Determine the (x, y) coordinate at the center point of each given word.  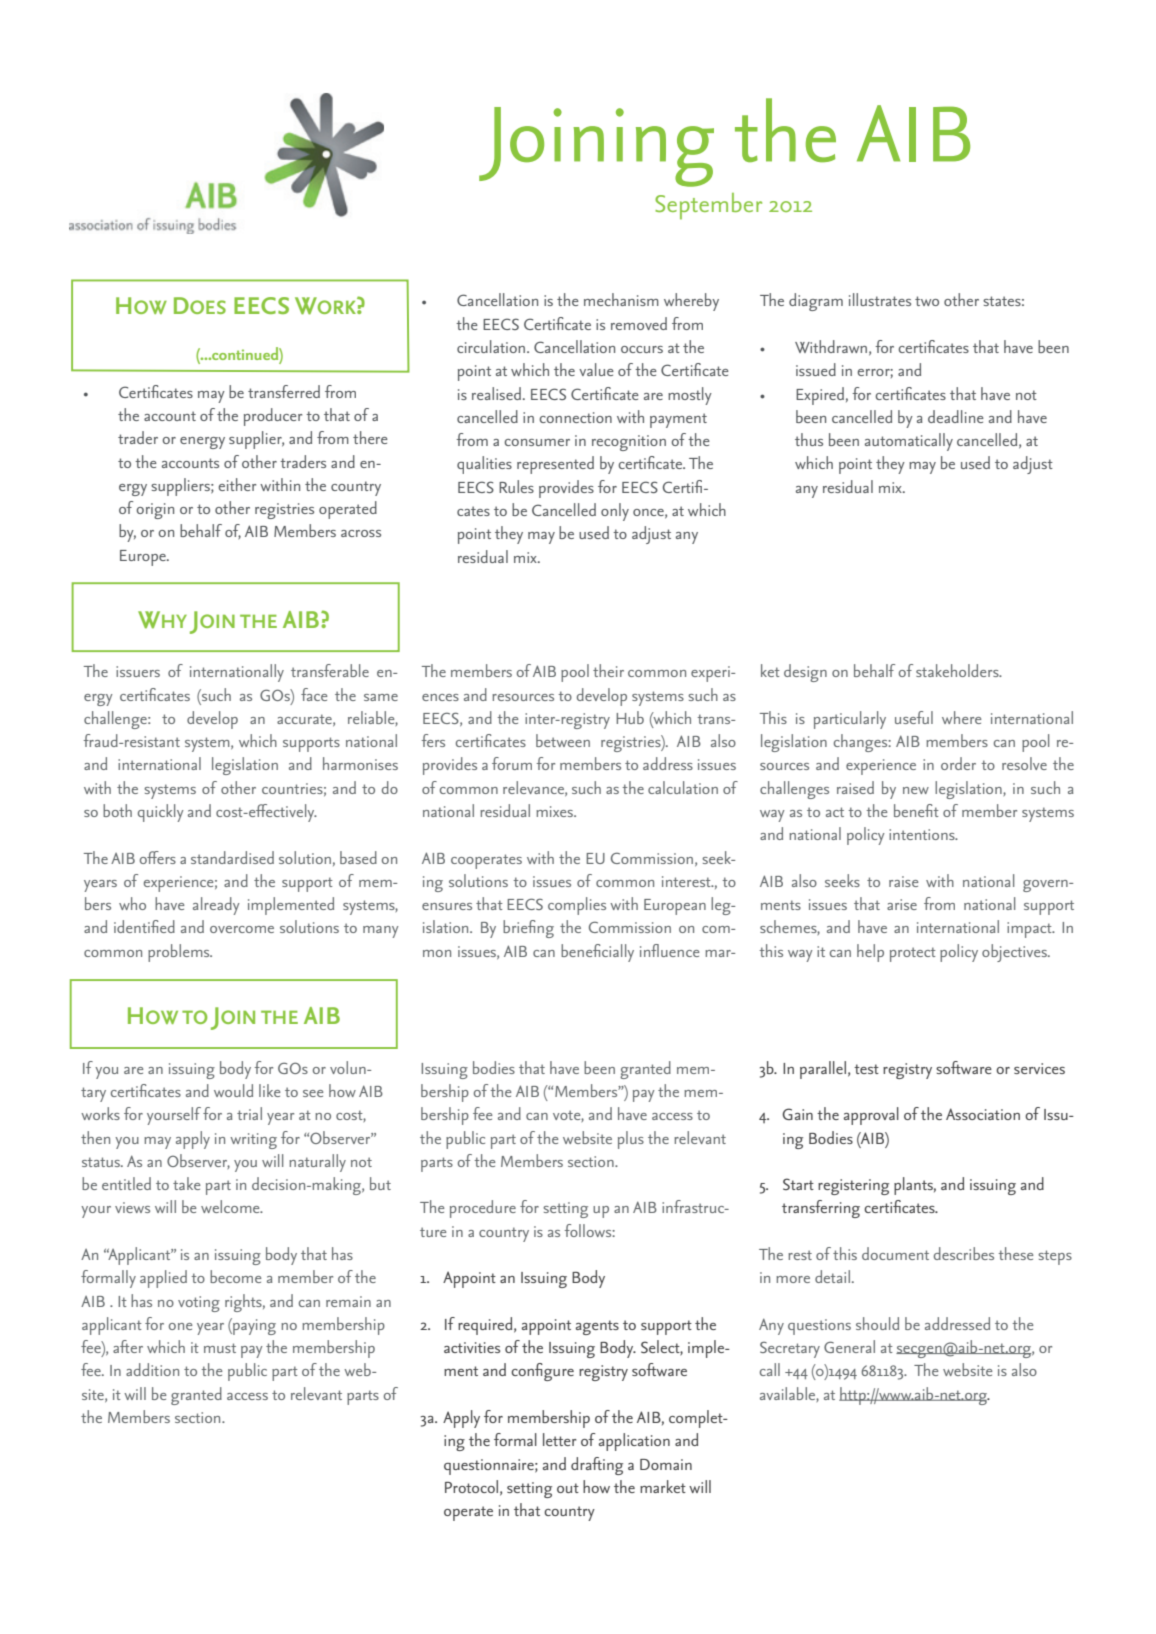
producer (273, 417)
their (608, 670)
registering (853, 1187)
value (596, 369)
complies (577, 906)
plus (631, 1140)
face (314, 694)
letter (560, 1439)
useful (914, 717)
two (927, 301)
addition (152, 1369)
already (216, 906)
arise (902, 904)
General (849, 1346)
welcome (231, 1206)
